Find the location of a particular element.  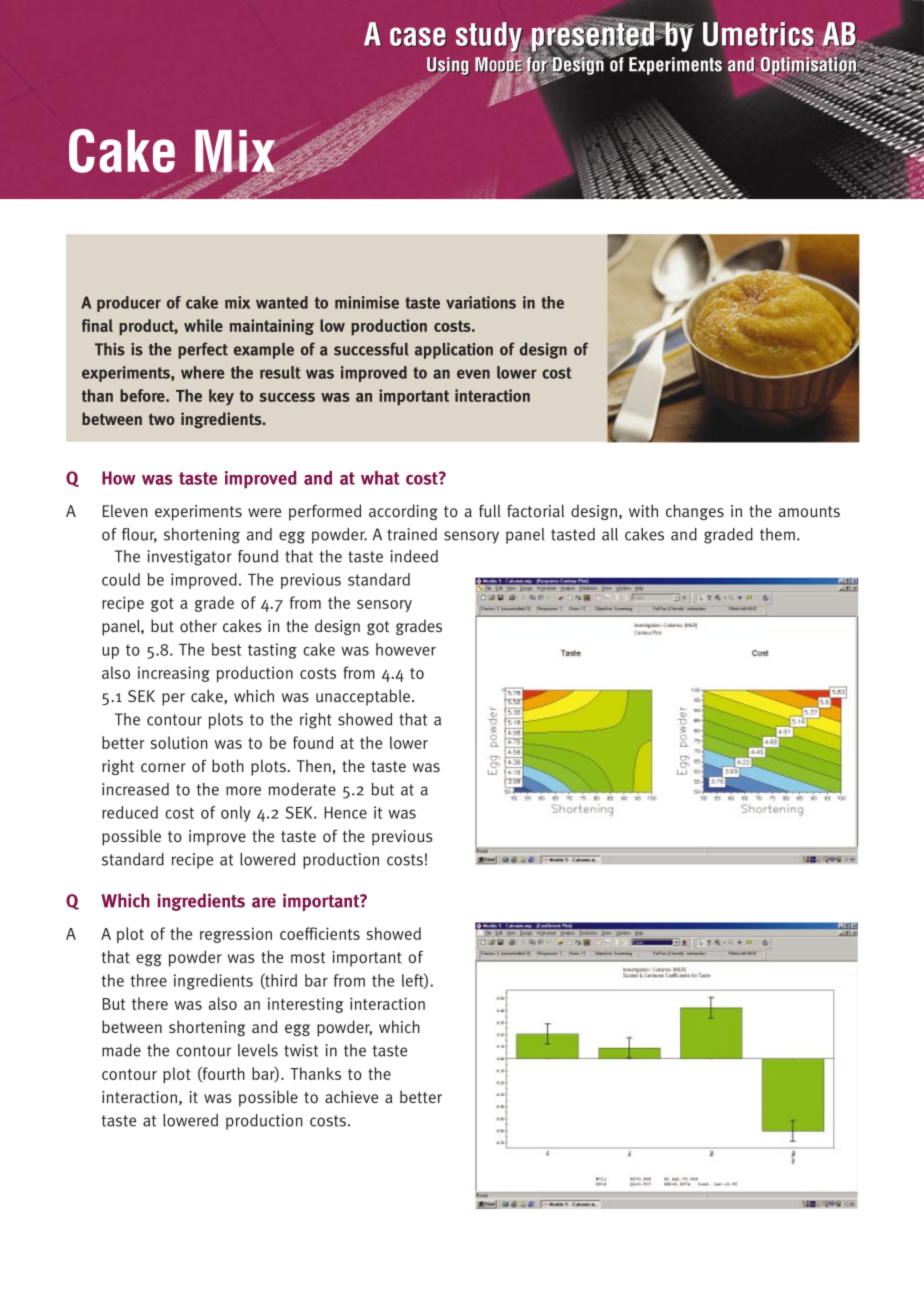

changes is located at coordinates (695, 512).
